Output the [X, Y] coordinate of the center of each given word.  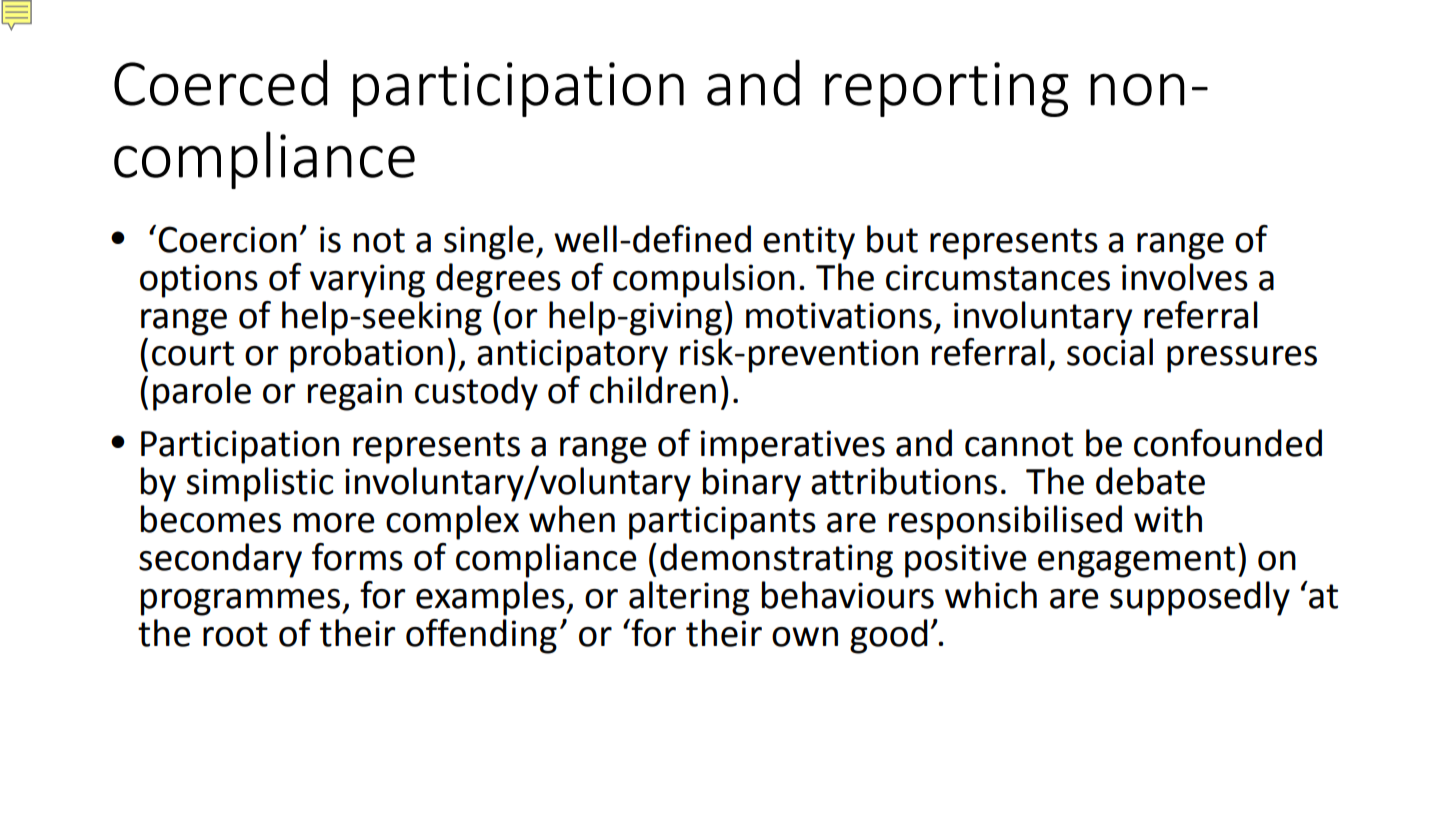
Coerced [220, 82]
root [235, 634]
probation [366, 355]
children [653, 390]
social [1110, 352]
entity [809, 243]
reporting [947, 89]
